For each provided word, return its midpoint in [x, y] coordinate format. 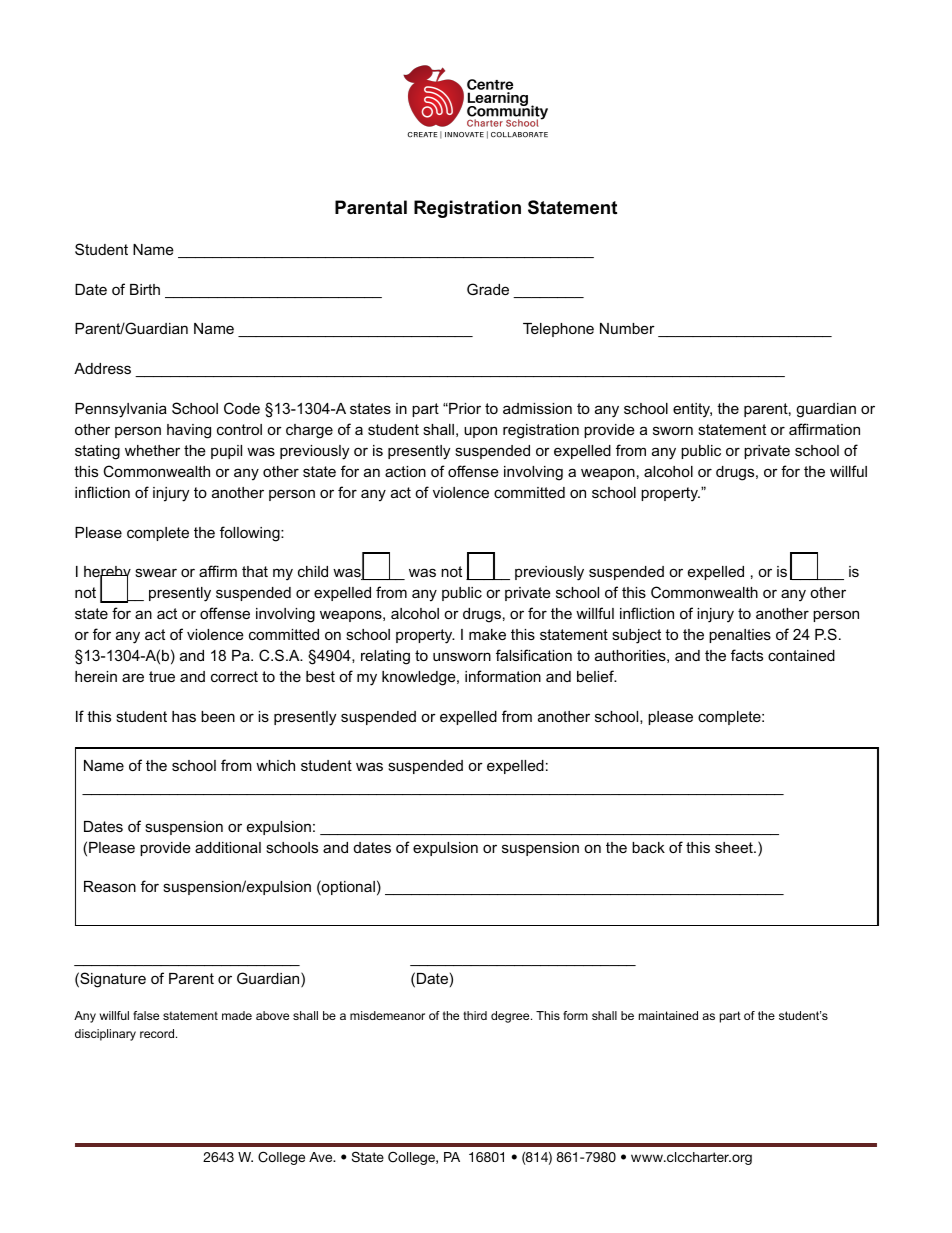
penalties [740, 636]
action [405, 471]
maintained [668, 1015]
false [146, 1015]
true [162, 676]
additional [228, 847]
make [487, 634]
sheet [735, 847]
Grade [488, 289]
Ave [322, 1157]
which [275, 765]
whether [152, 450]
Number [627, 328]
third [475, 1015]
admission [537, 408]
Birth [145, 289]
